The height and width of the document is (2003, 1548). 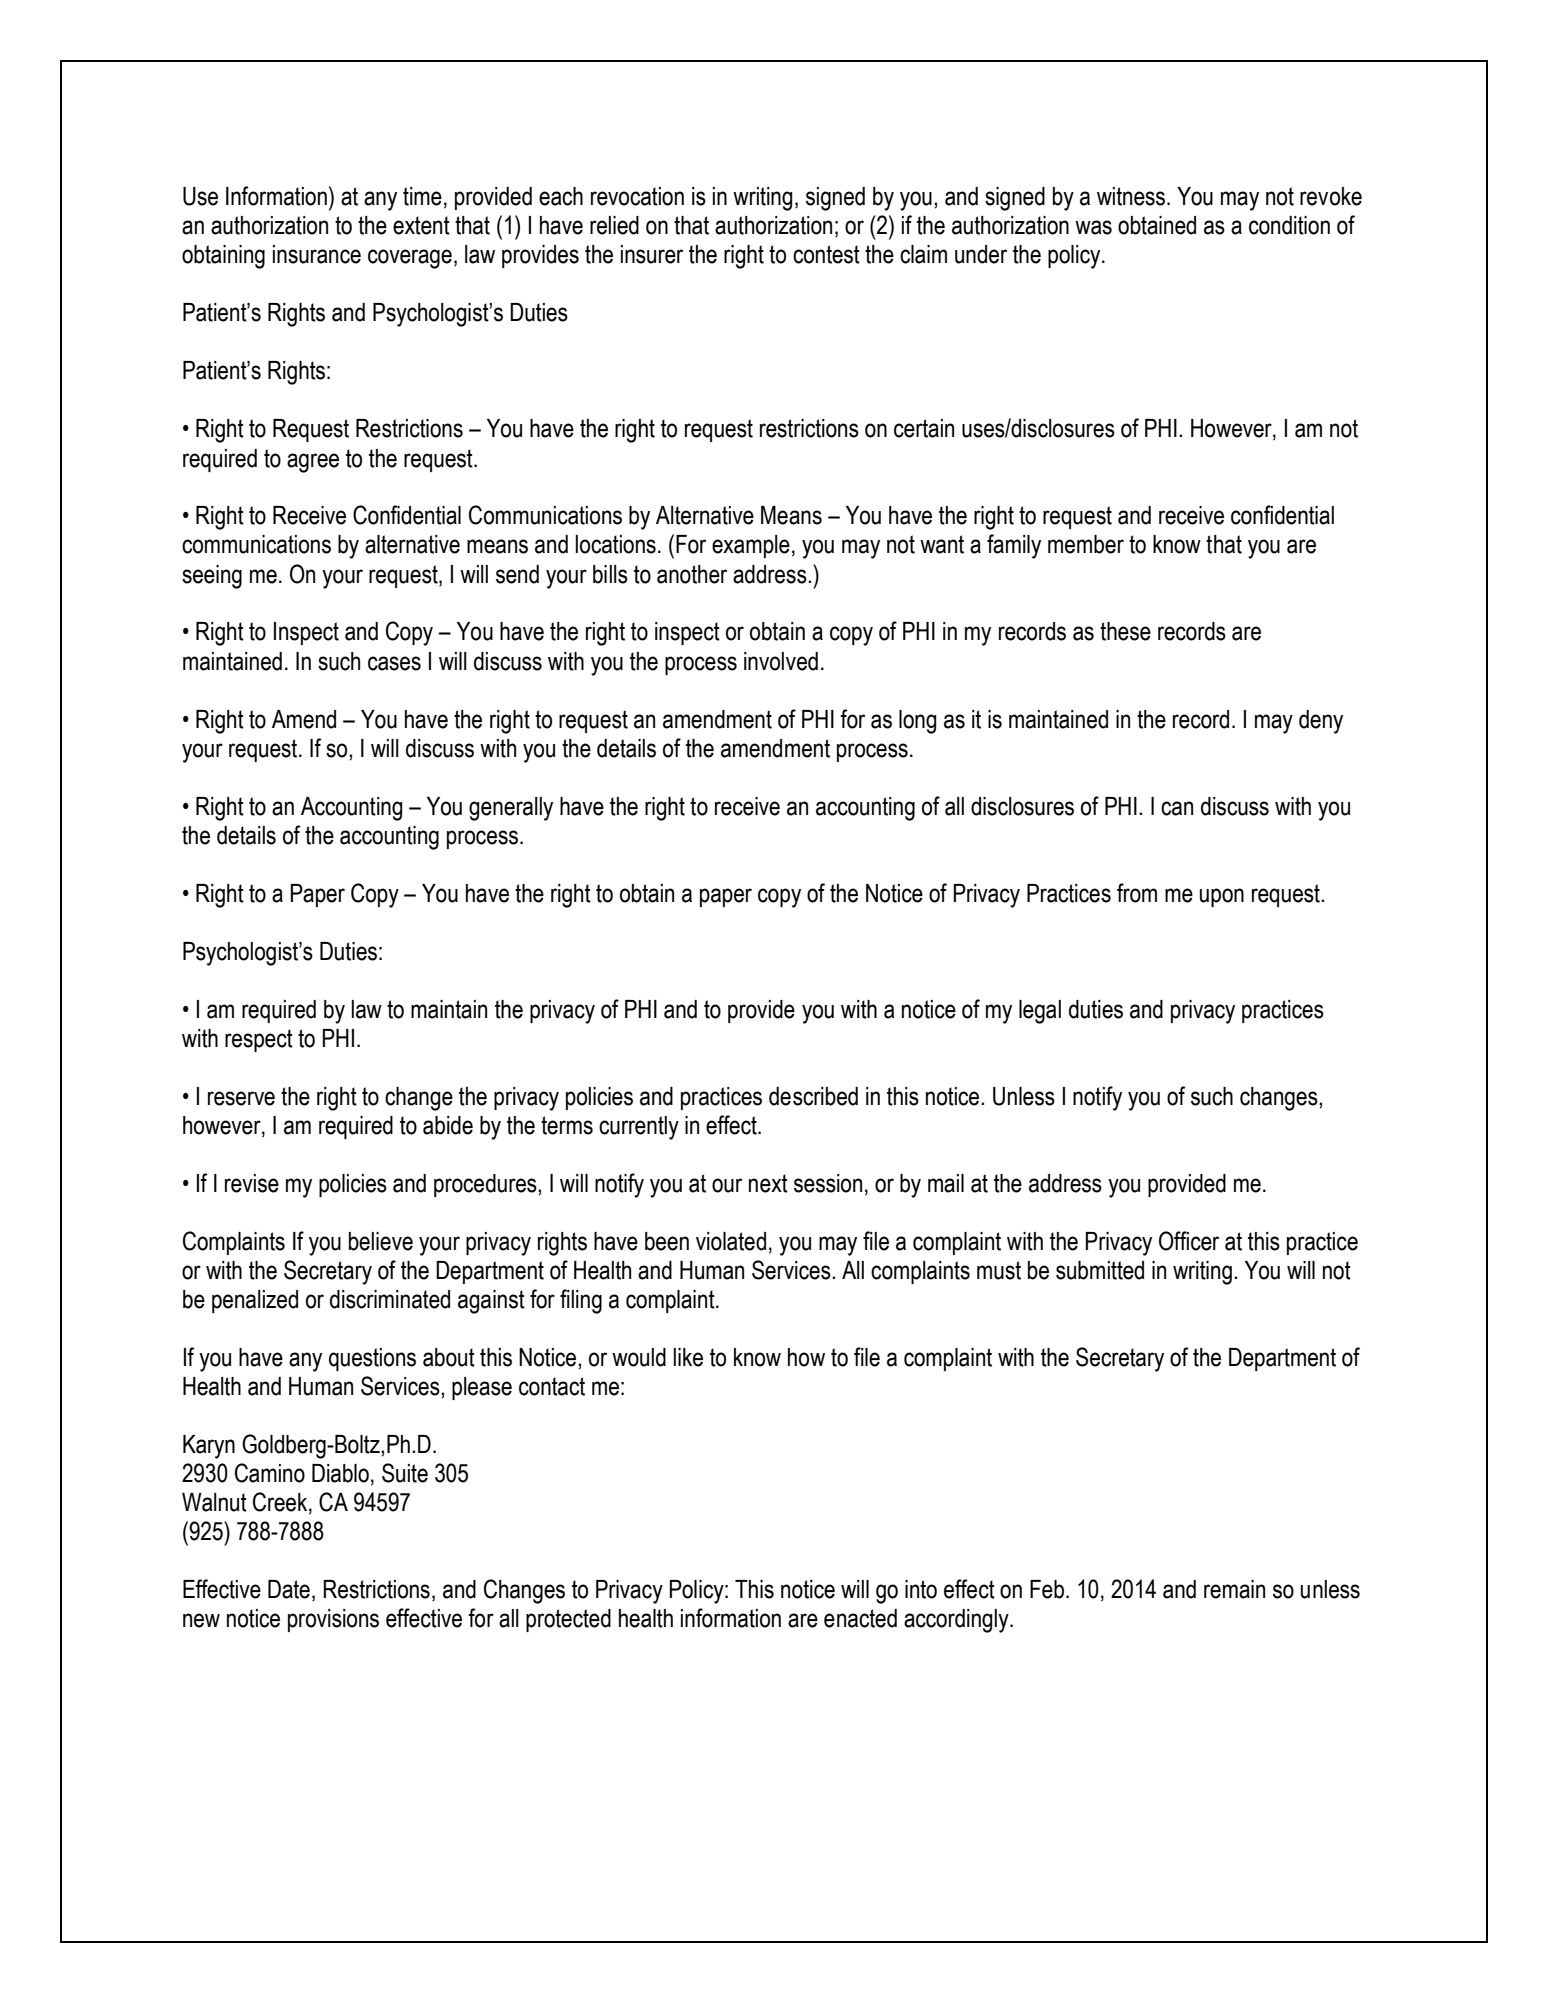 I want to click on insurance, so click(x=317, y=254).
